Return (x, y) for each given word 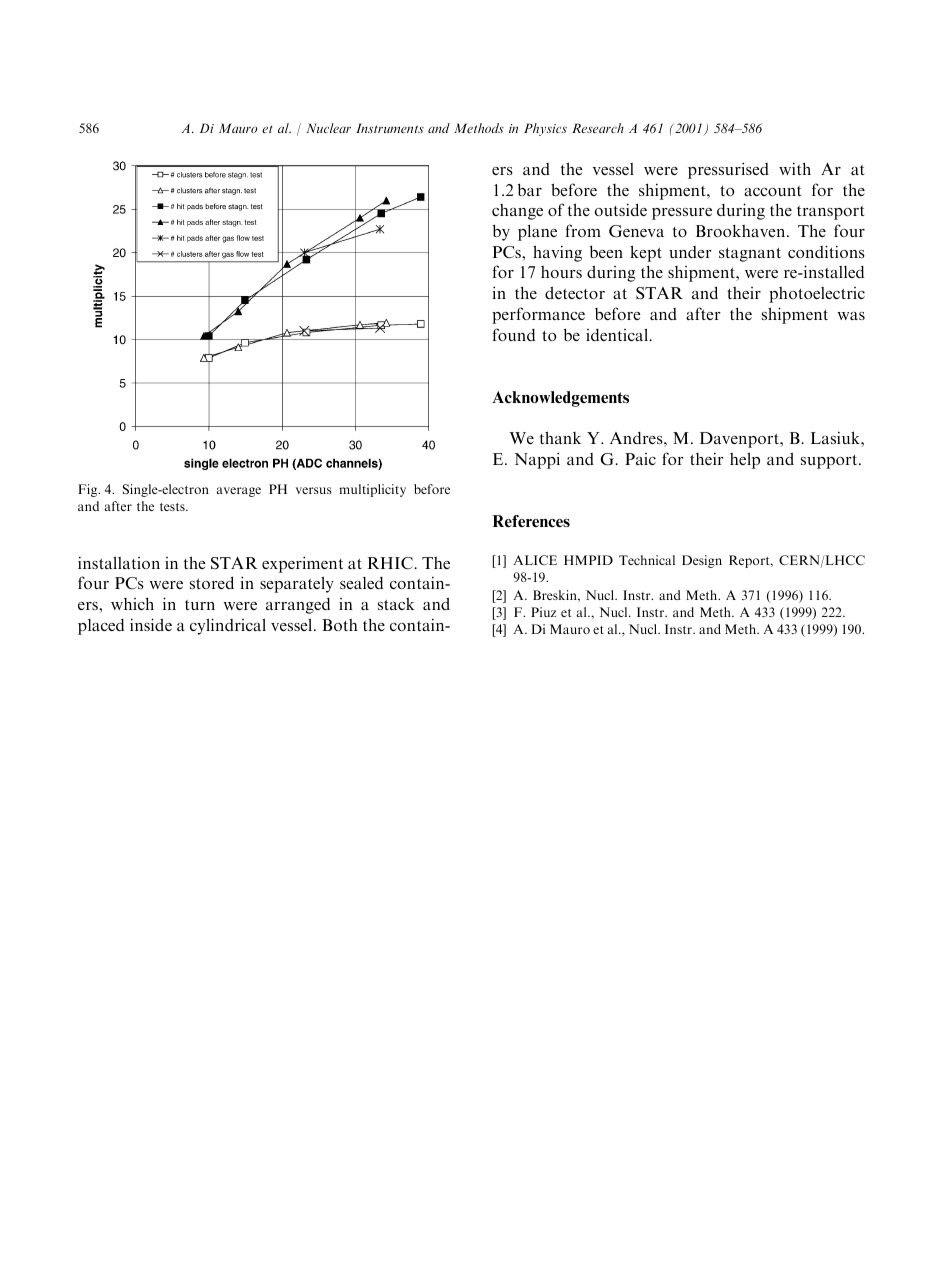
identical (618, 335)
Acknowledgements (560, 399)
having (557, 253)
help (745, 461)
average (239, 492)
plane (537, 233)
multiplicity (372, 490)
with (795, 168)
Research (598, 128)
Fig (89, 490)
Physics (545, 129)
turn (200, 605)
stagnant (750, 255)
